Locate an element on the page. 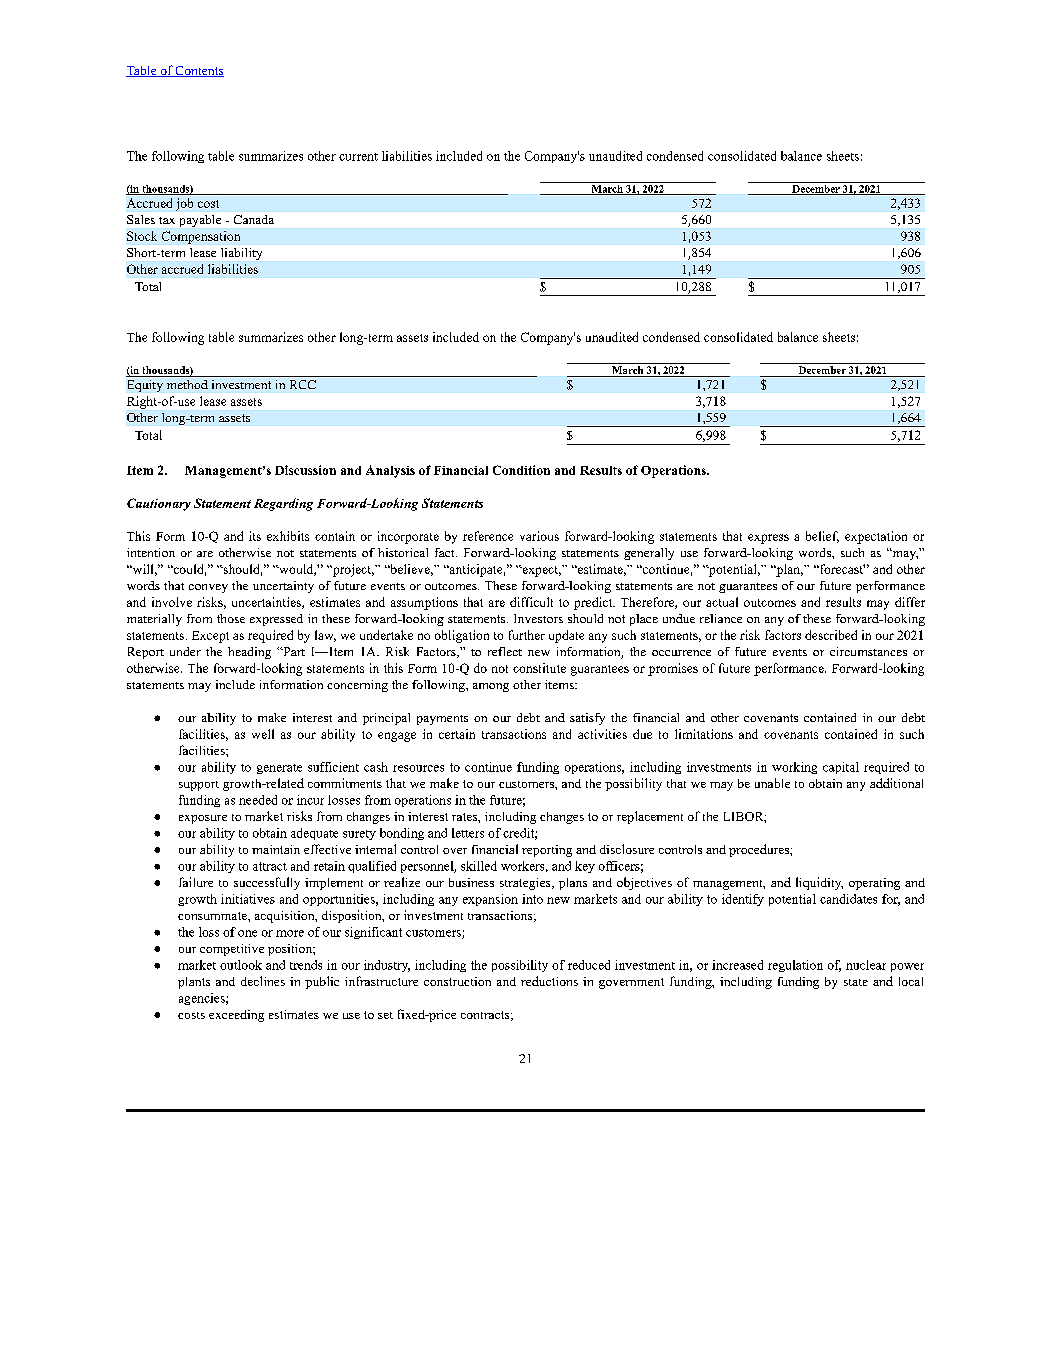 Image resolution: width=1051 pixels, height=1360 pixels. declines is located at coordinates (263, 981).
